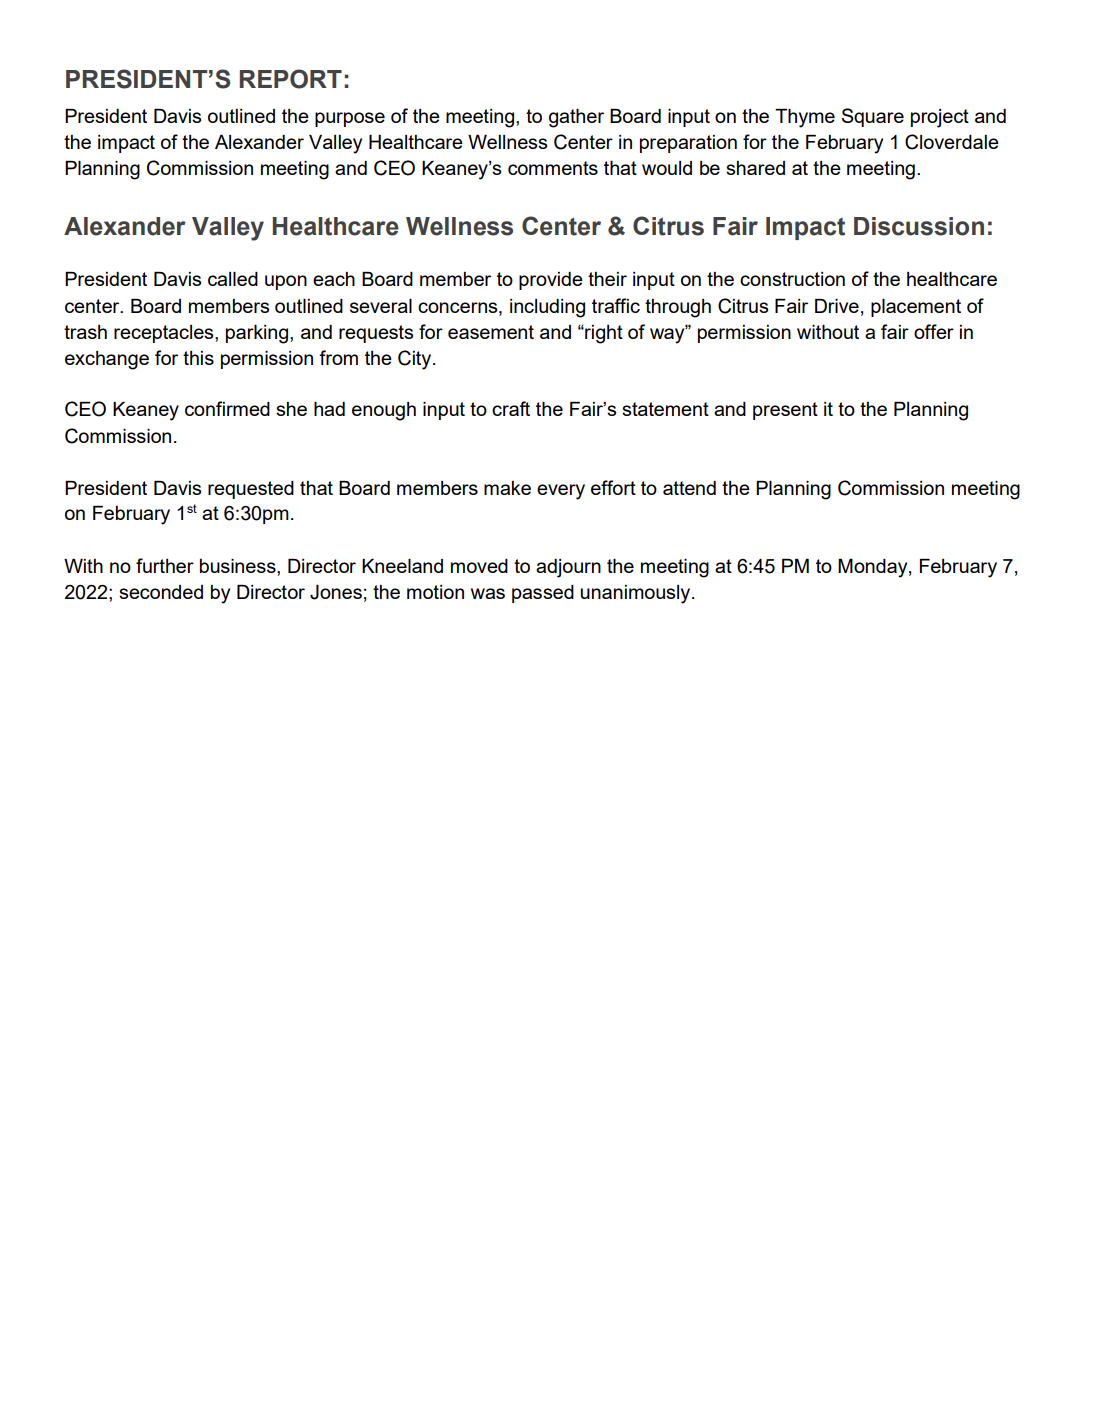  What do you see at coordinates (511, 408) in the document?
I see `craft` at bounding box center [511, 408].
